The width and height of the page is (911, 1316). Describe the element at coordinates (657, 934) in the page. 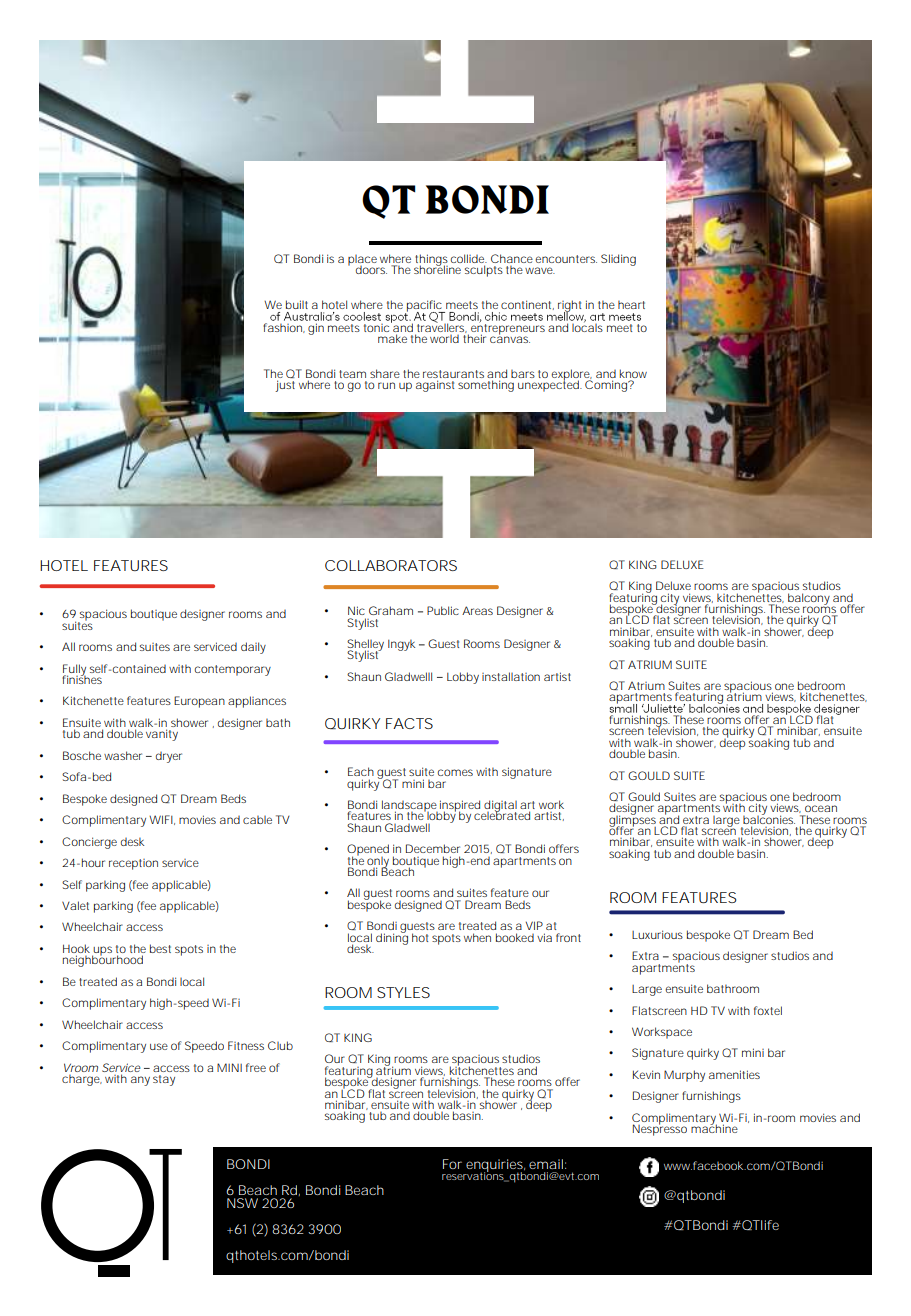

I see `Luxurious` at that location.
